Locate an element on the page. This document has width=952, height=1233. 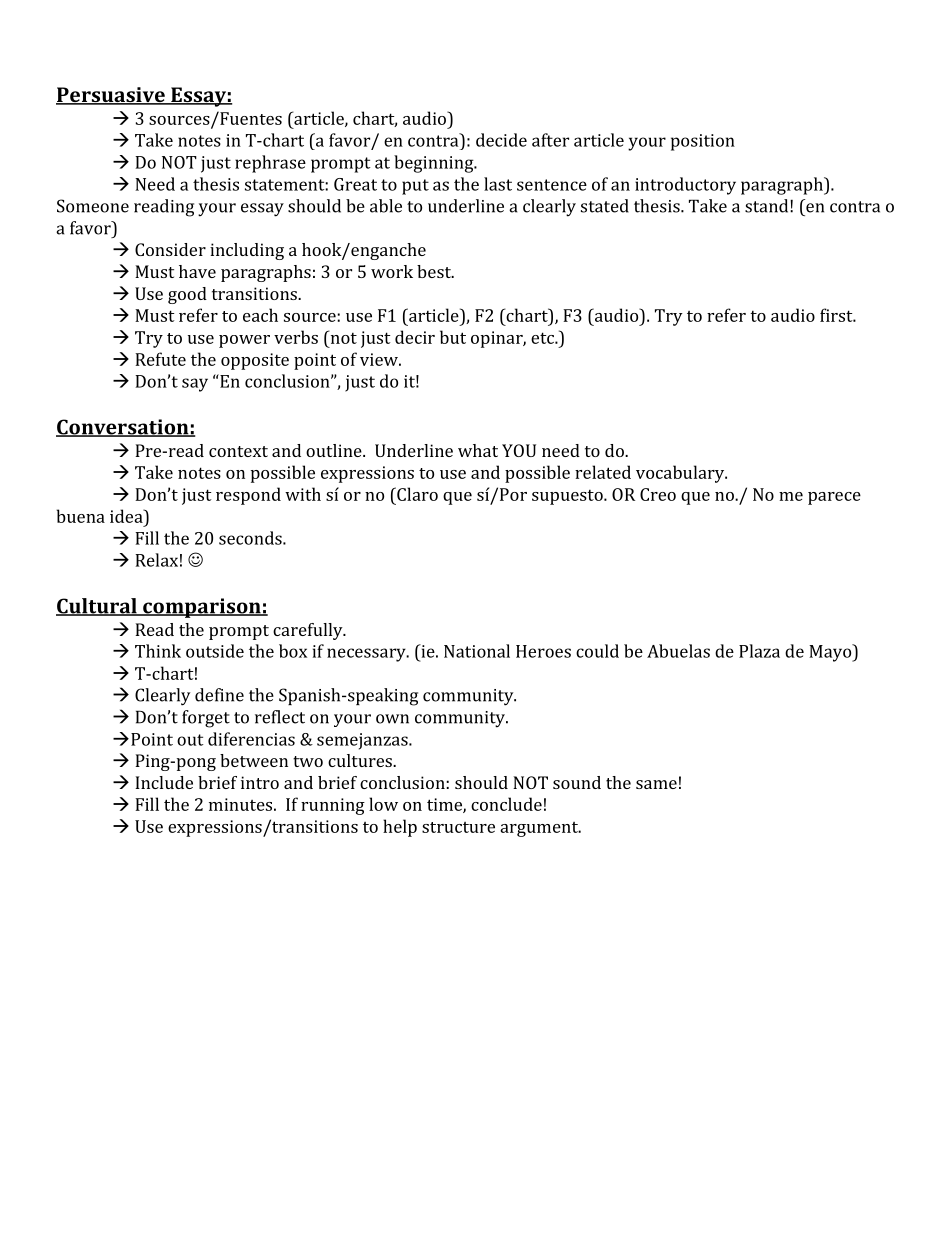
time is located at coordinates (445, 805).
